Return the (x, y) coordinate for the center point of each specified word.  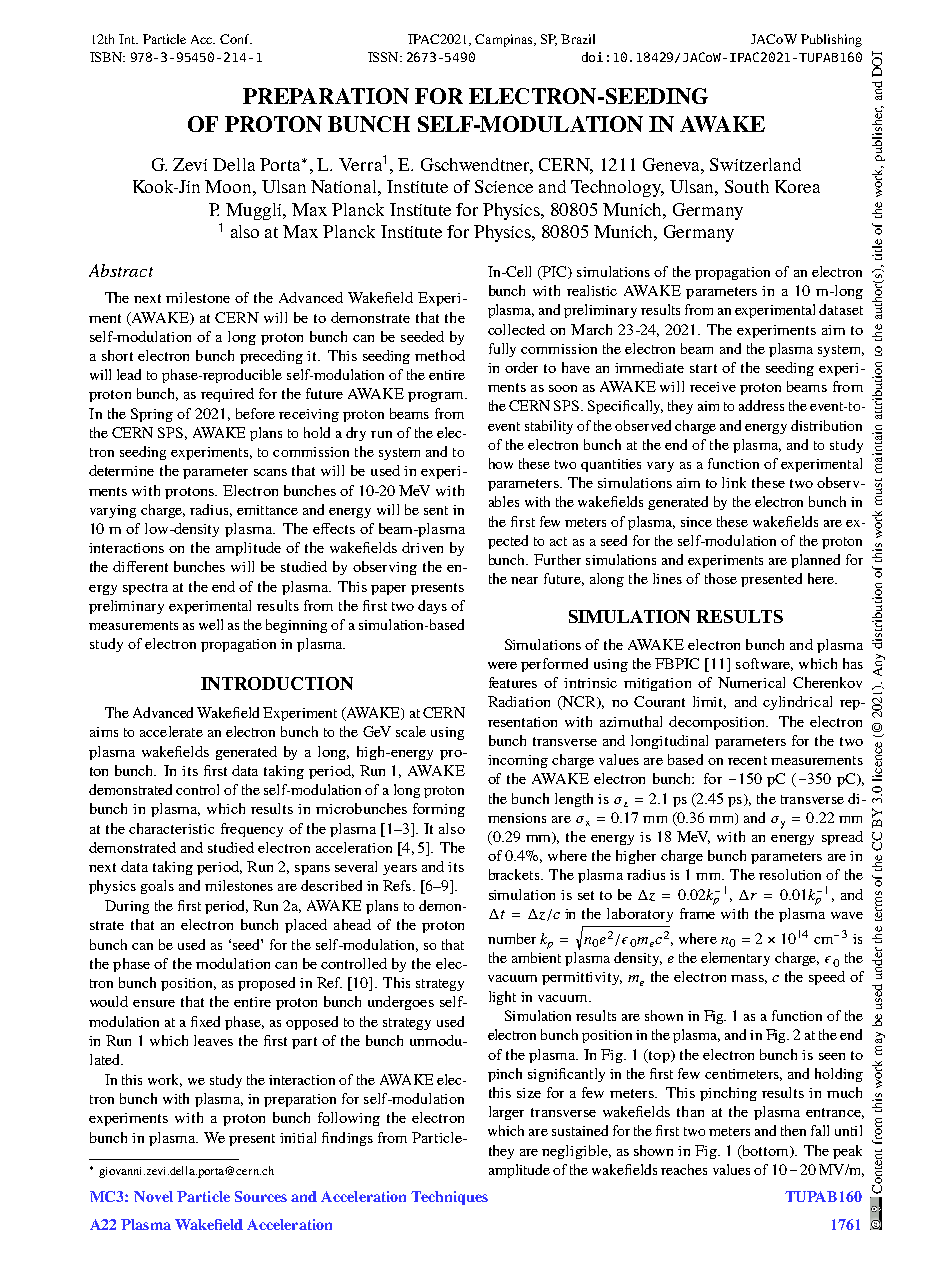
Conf (236, 39)
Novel (153, 1196)
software (764, 664)
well (211, 624)
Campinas (505, 40)
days (432, 607)
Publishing (831, 40)
